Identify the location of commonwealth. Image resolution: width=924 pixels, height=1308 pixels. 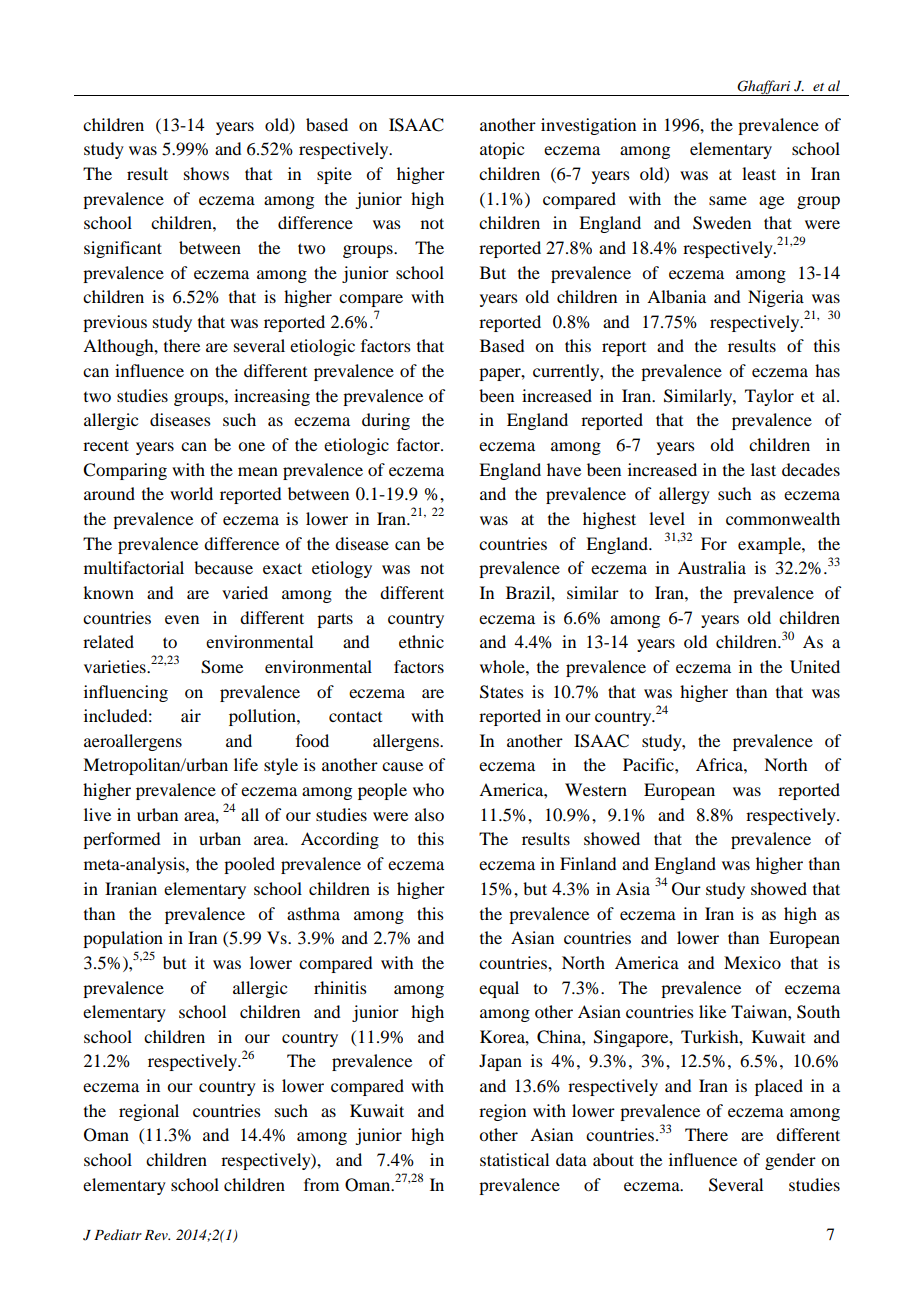
(783, 518).
